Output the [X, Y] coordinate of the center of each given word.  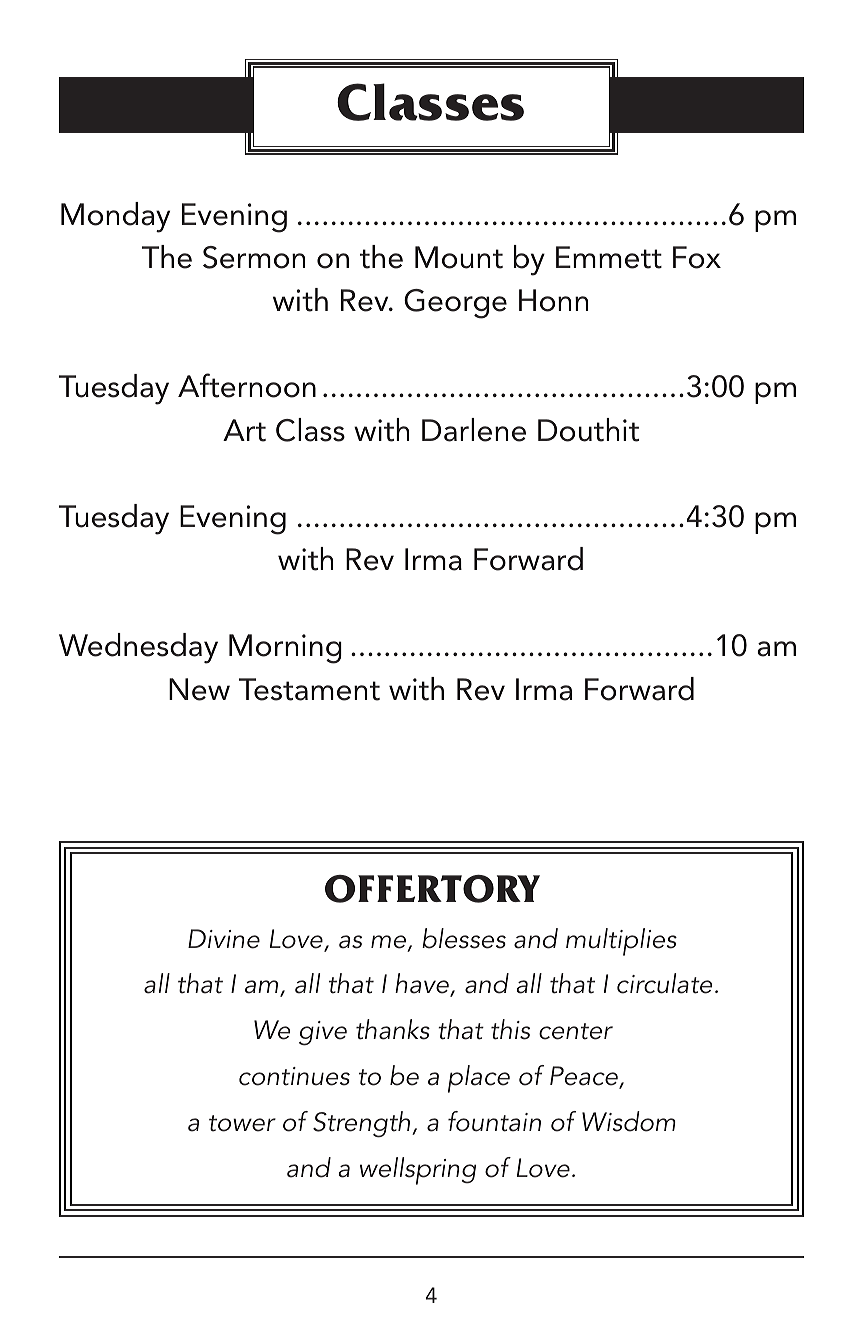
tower [242, 1123]
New [199, 689]
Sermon [254, 257]
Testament [309, 689]
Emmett [609, 257]
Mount [459, 257]
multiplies [621, 942]
